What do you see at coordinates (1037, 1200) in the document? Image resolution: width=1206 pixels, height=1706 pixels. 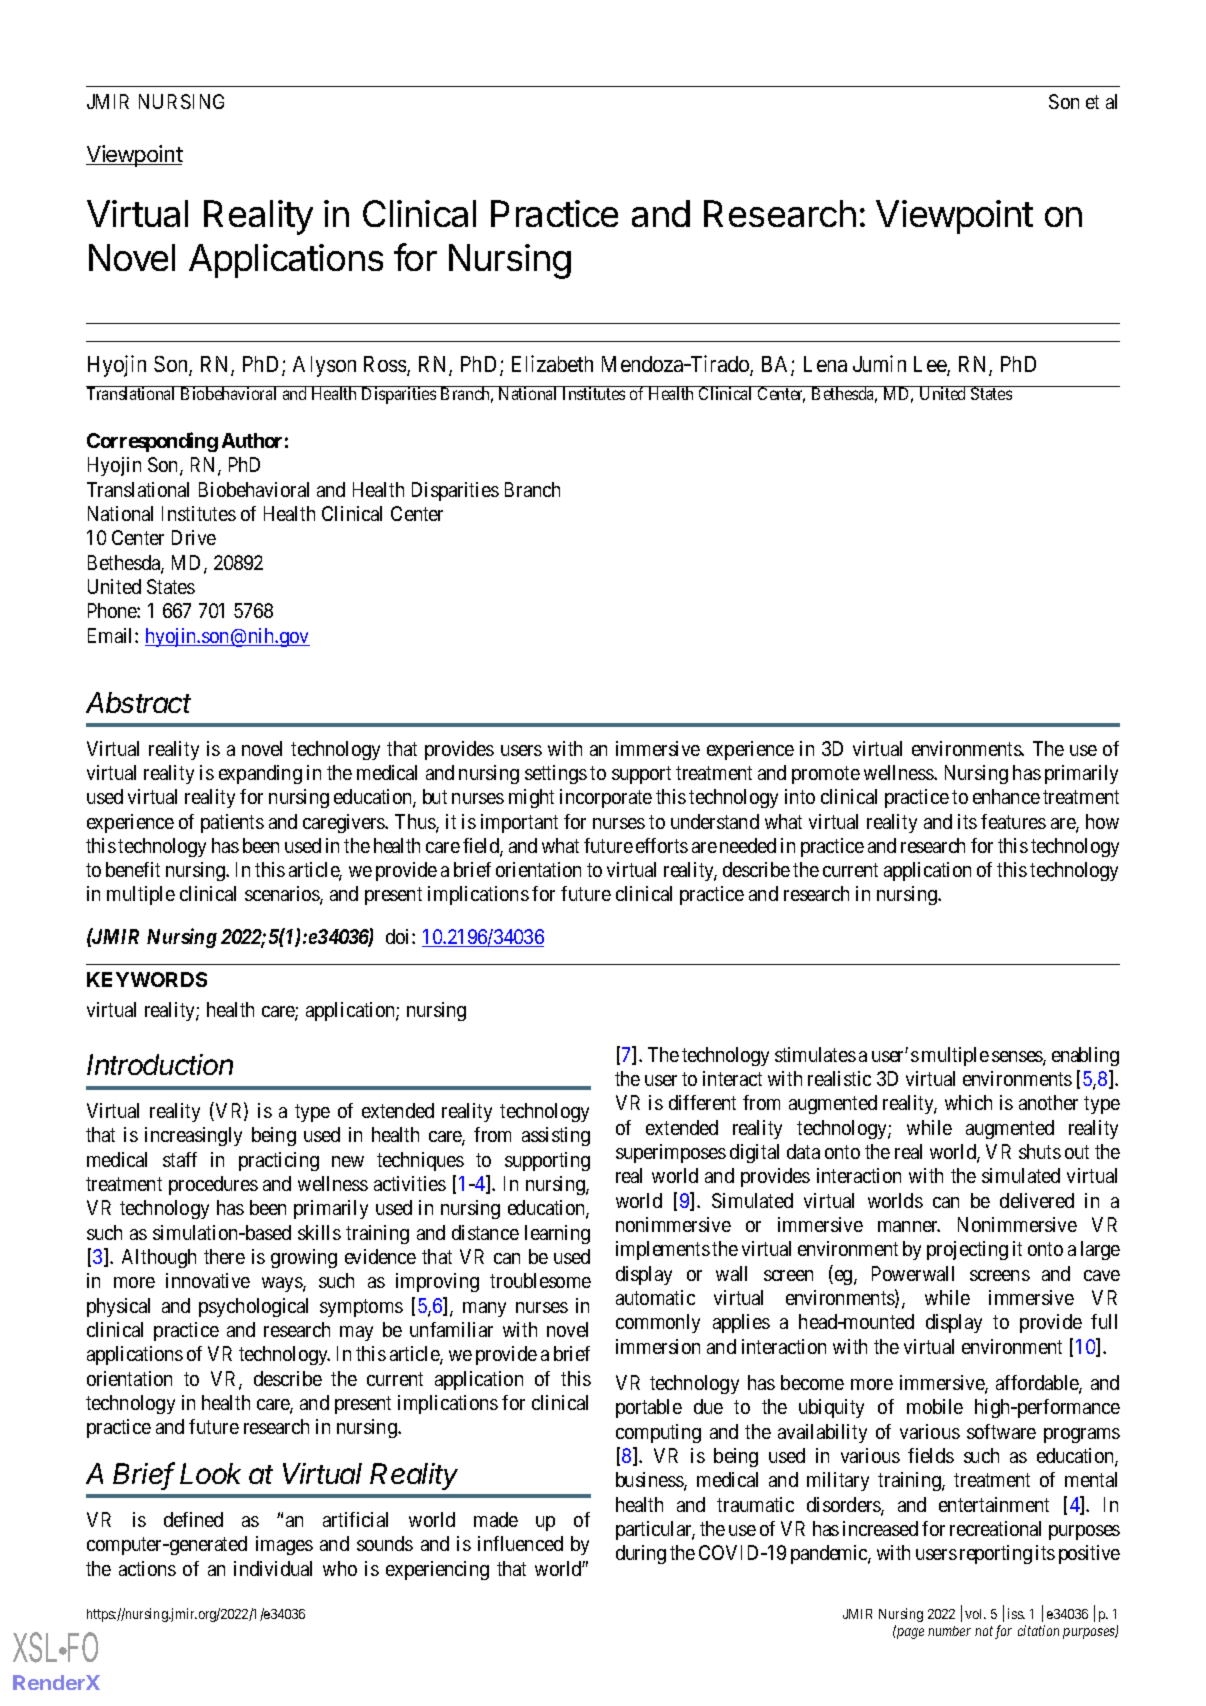 I see `delivered` at bounding box center [1037, 1200].
